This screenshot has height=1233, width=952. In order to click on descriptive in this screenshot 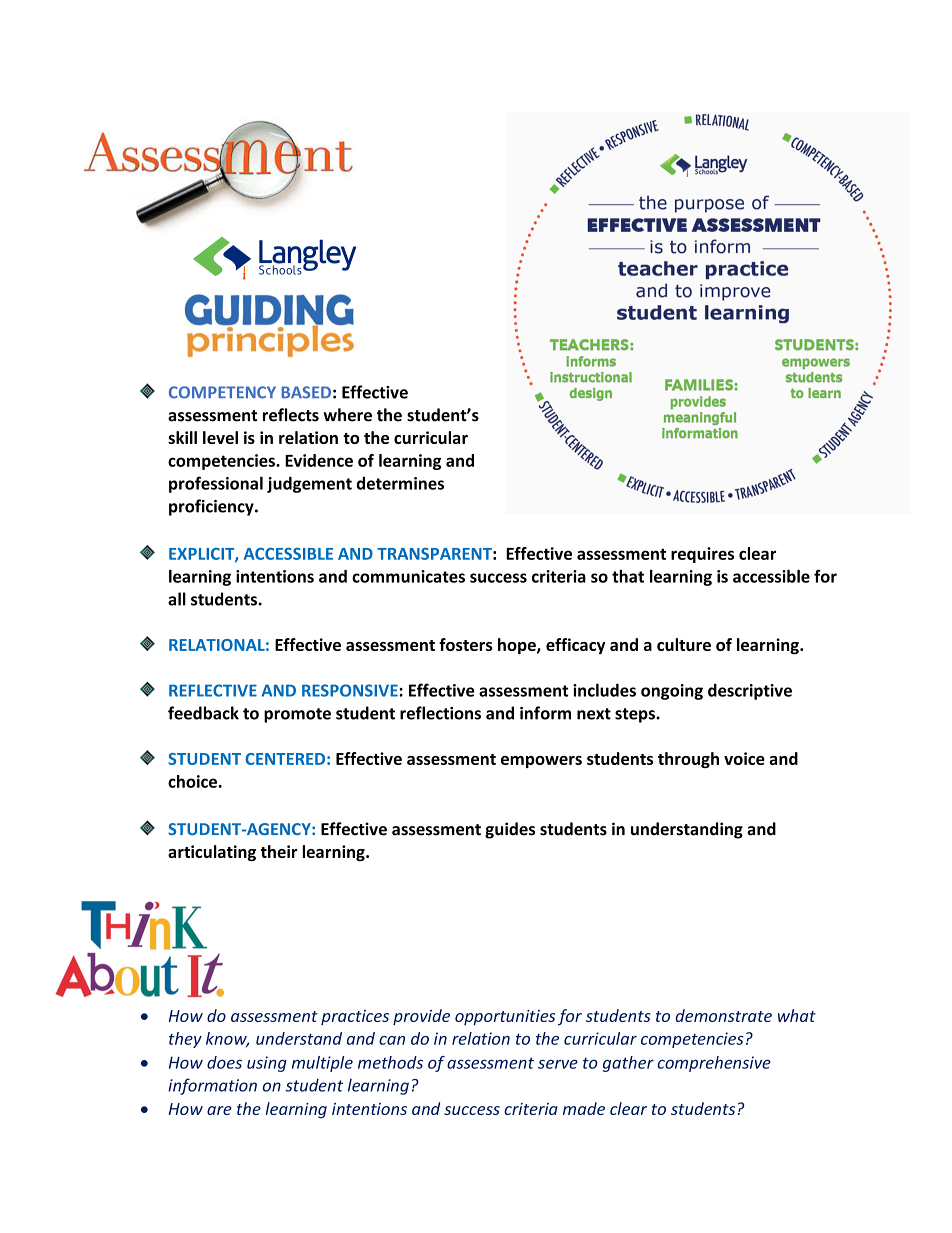, I will do `click(750, 691)`.
